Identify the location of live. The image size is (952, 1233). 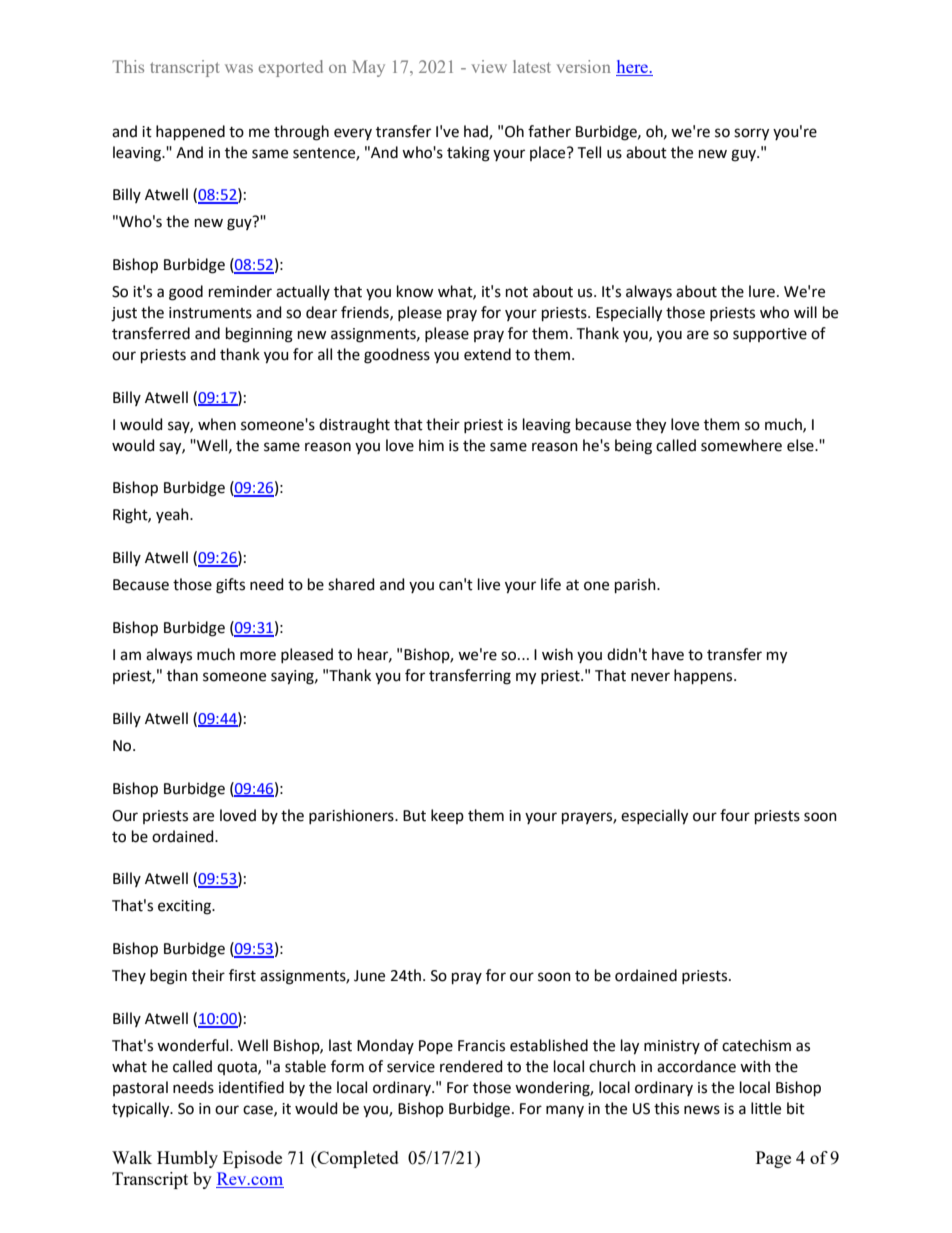
(489, 584).
